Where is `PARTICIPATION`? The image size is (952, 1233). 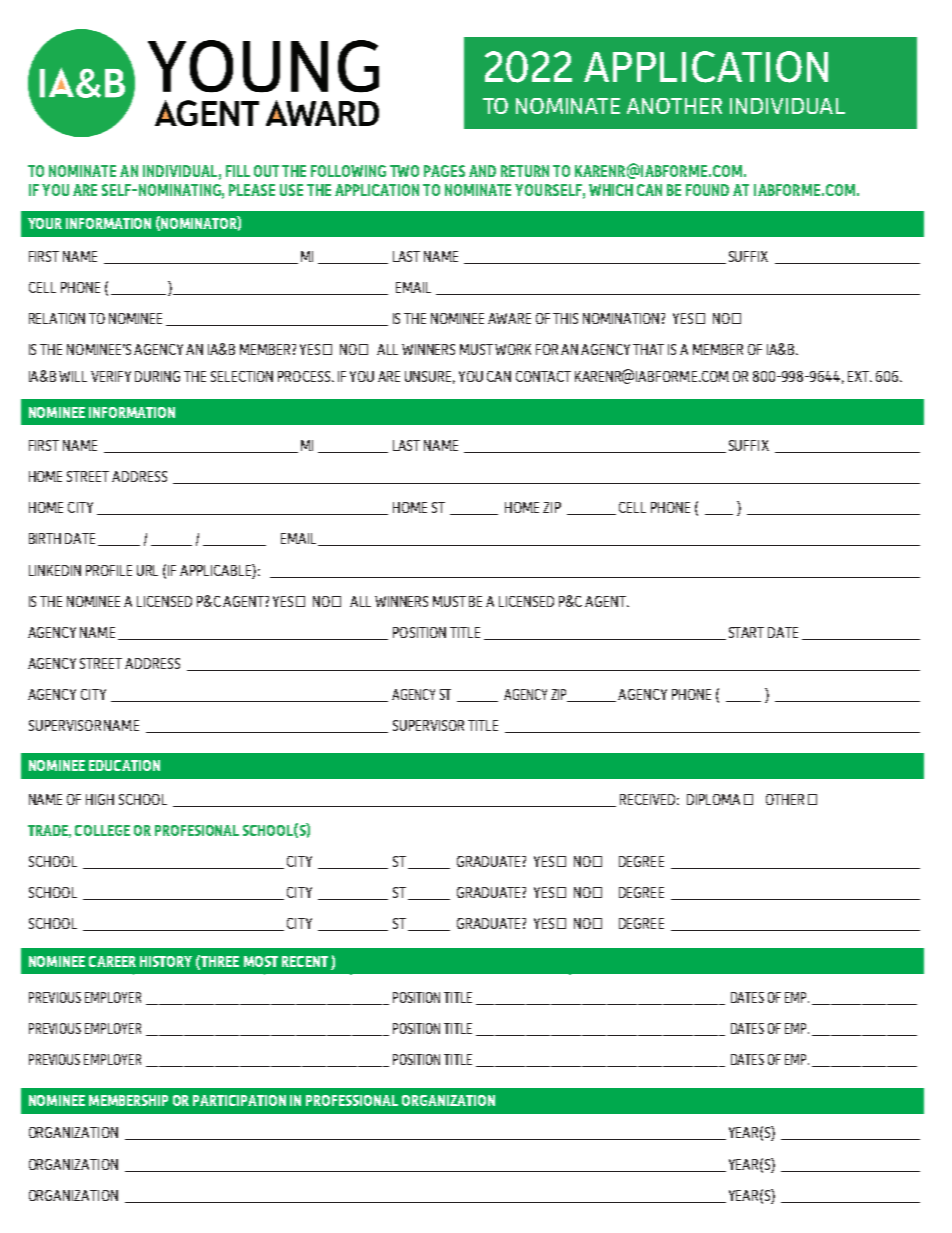
PARTICIPATION is located at coordinates (239, 1100).
